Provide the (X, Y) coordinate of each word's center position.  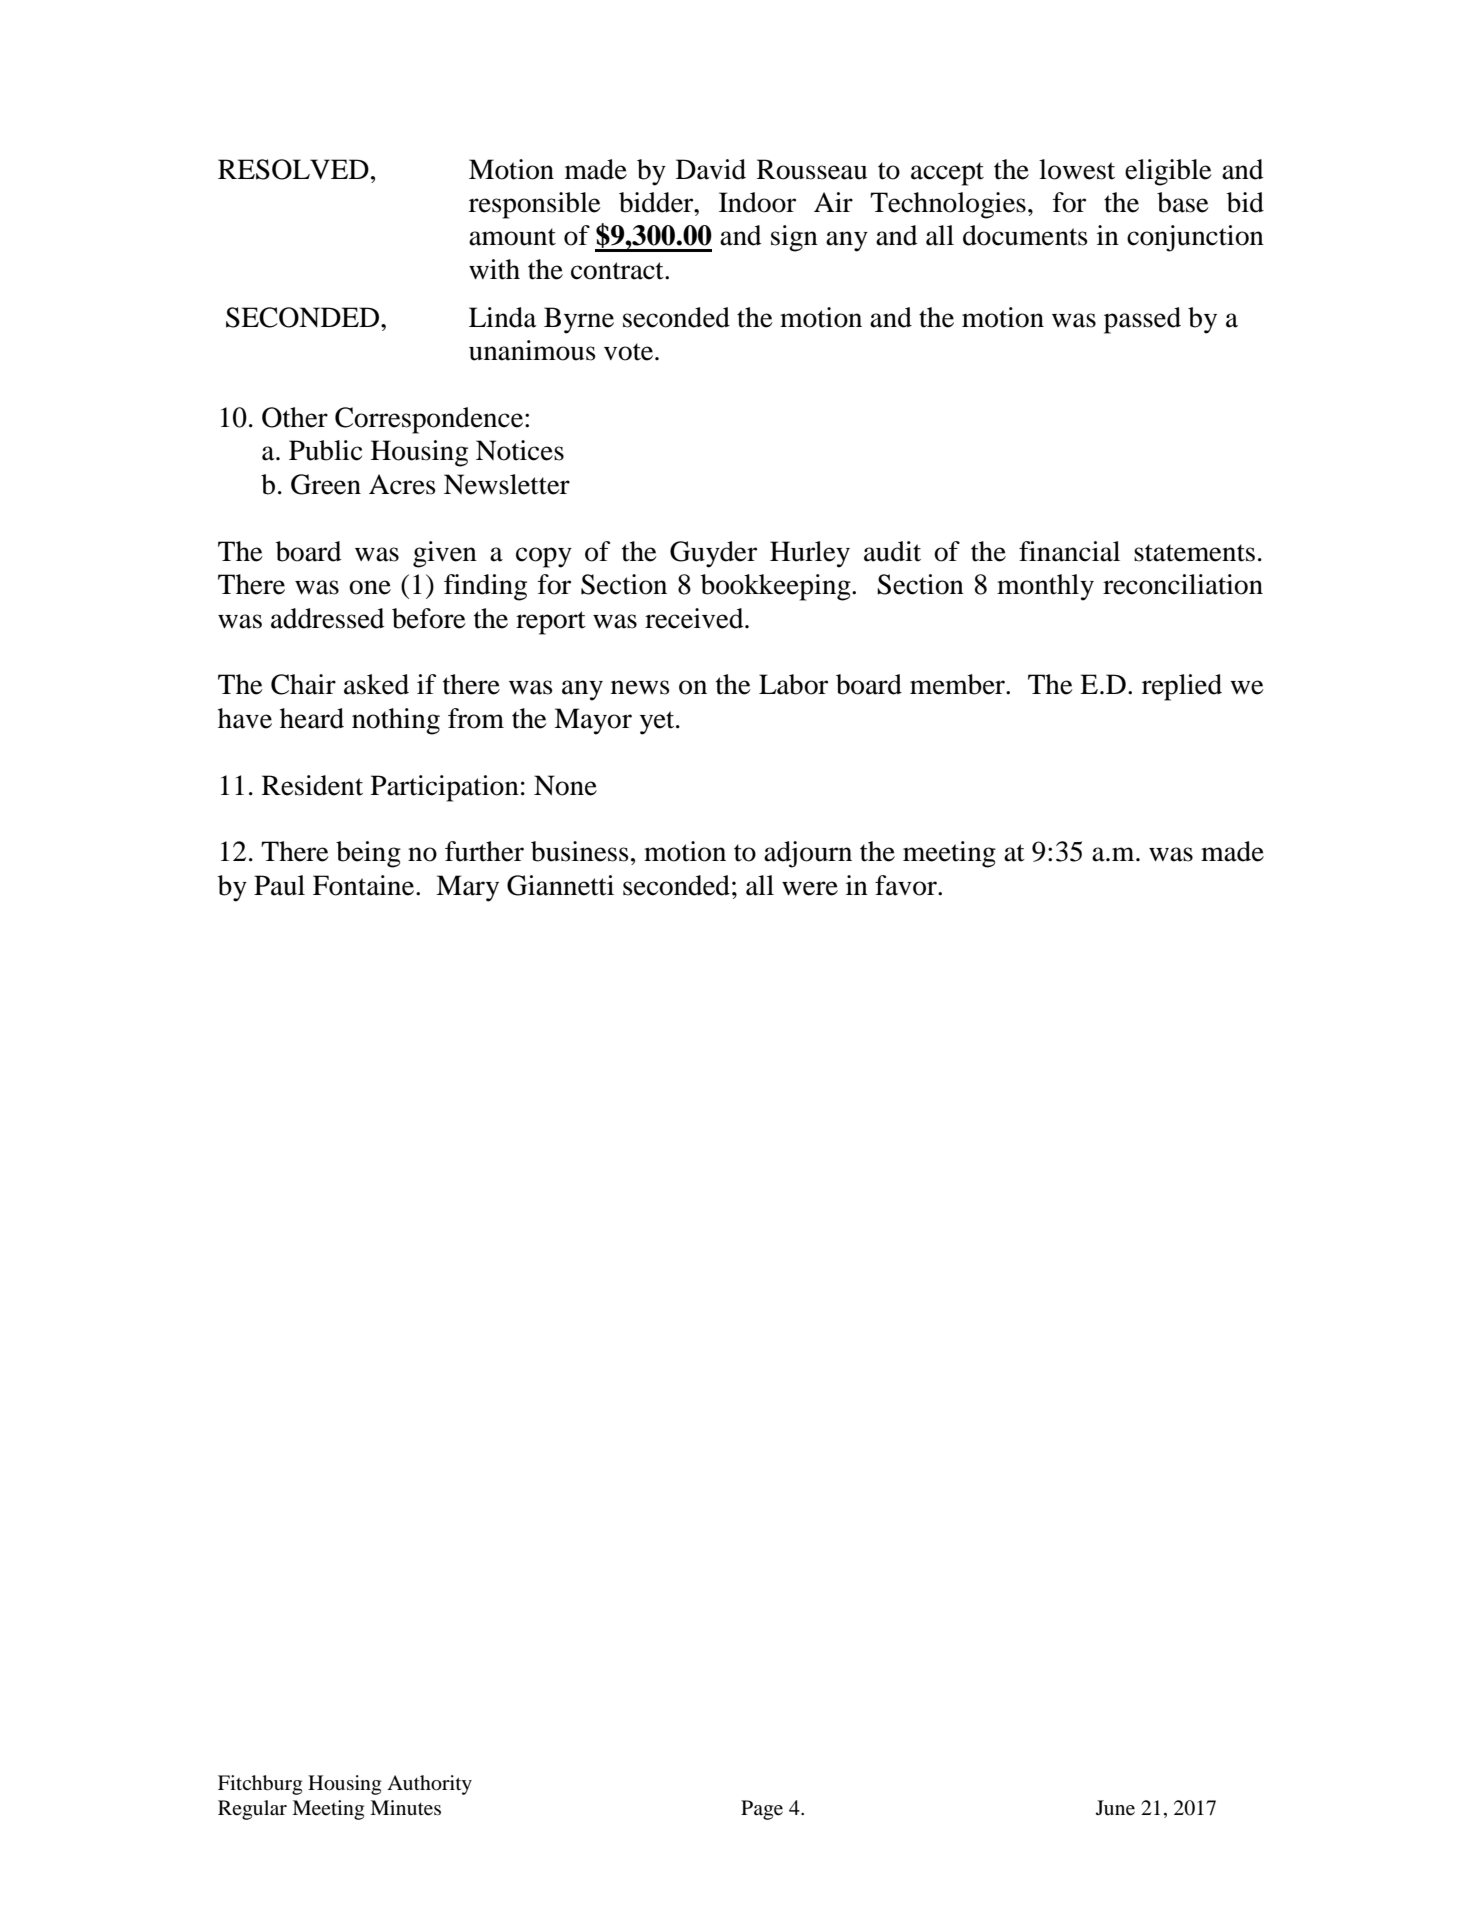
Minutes (405, 1808)
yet (658, 723)
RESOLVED (293, 169)
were (810, 888)
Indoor (757, 202)
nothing (396, 721)
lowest (1077, 169)
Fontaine (365, 885)
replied (1182, 687)
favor (907, 885)
